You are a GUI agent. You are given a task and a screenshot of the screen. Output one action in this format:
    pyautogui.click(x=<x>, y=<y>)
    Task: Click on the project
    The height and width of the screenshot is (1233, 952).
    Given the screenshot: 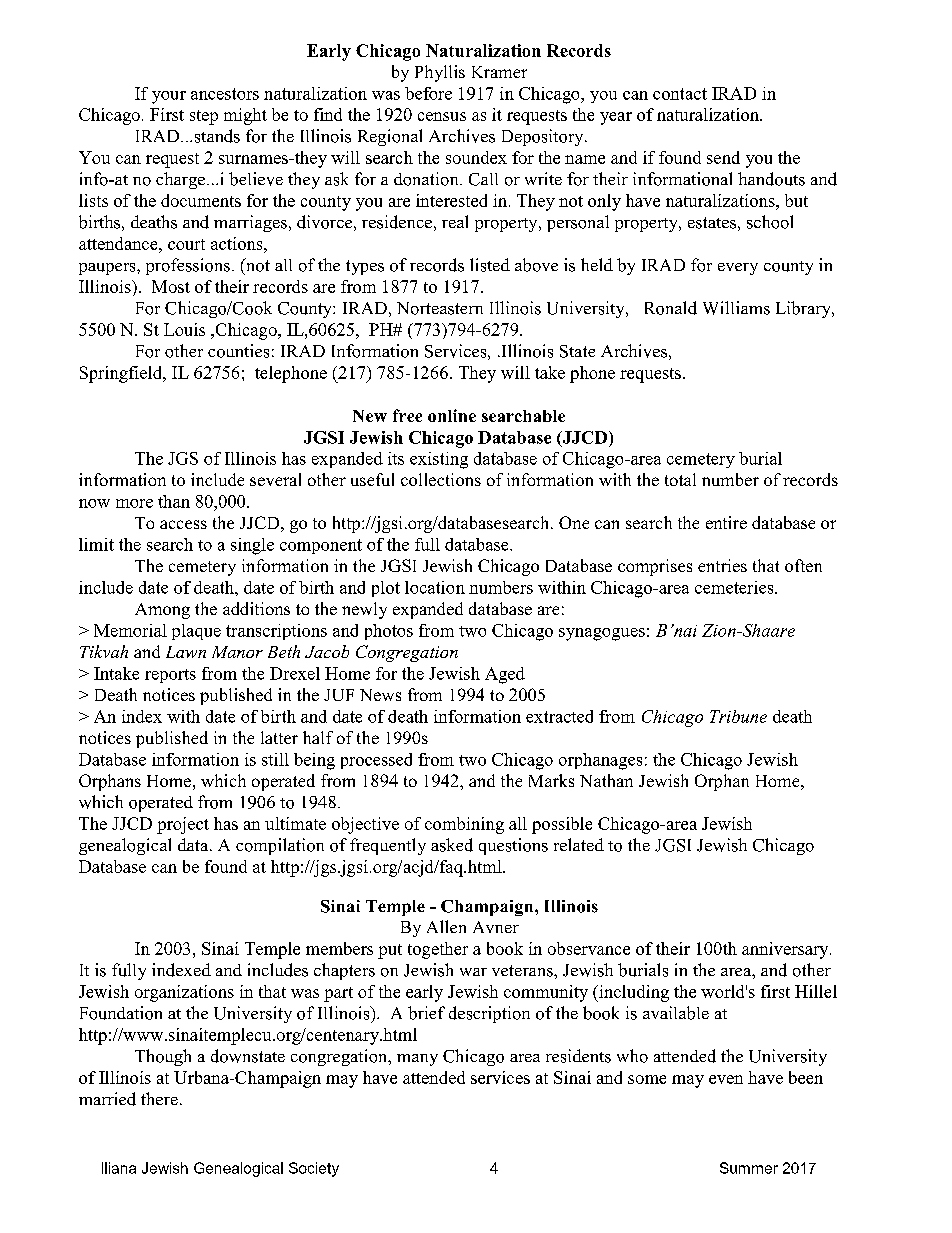 What is the action you would take?
    pyautogui.click(x=183, y=825)
